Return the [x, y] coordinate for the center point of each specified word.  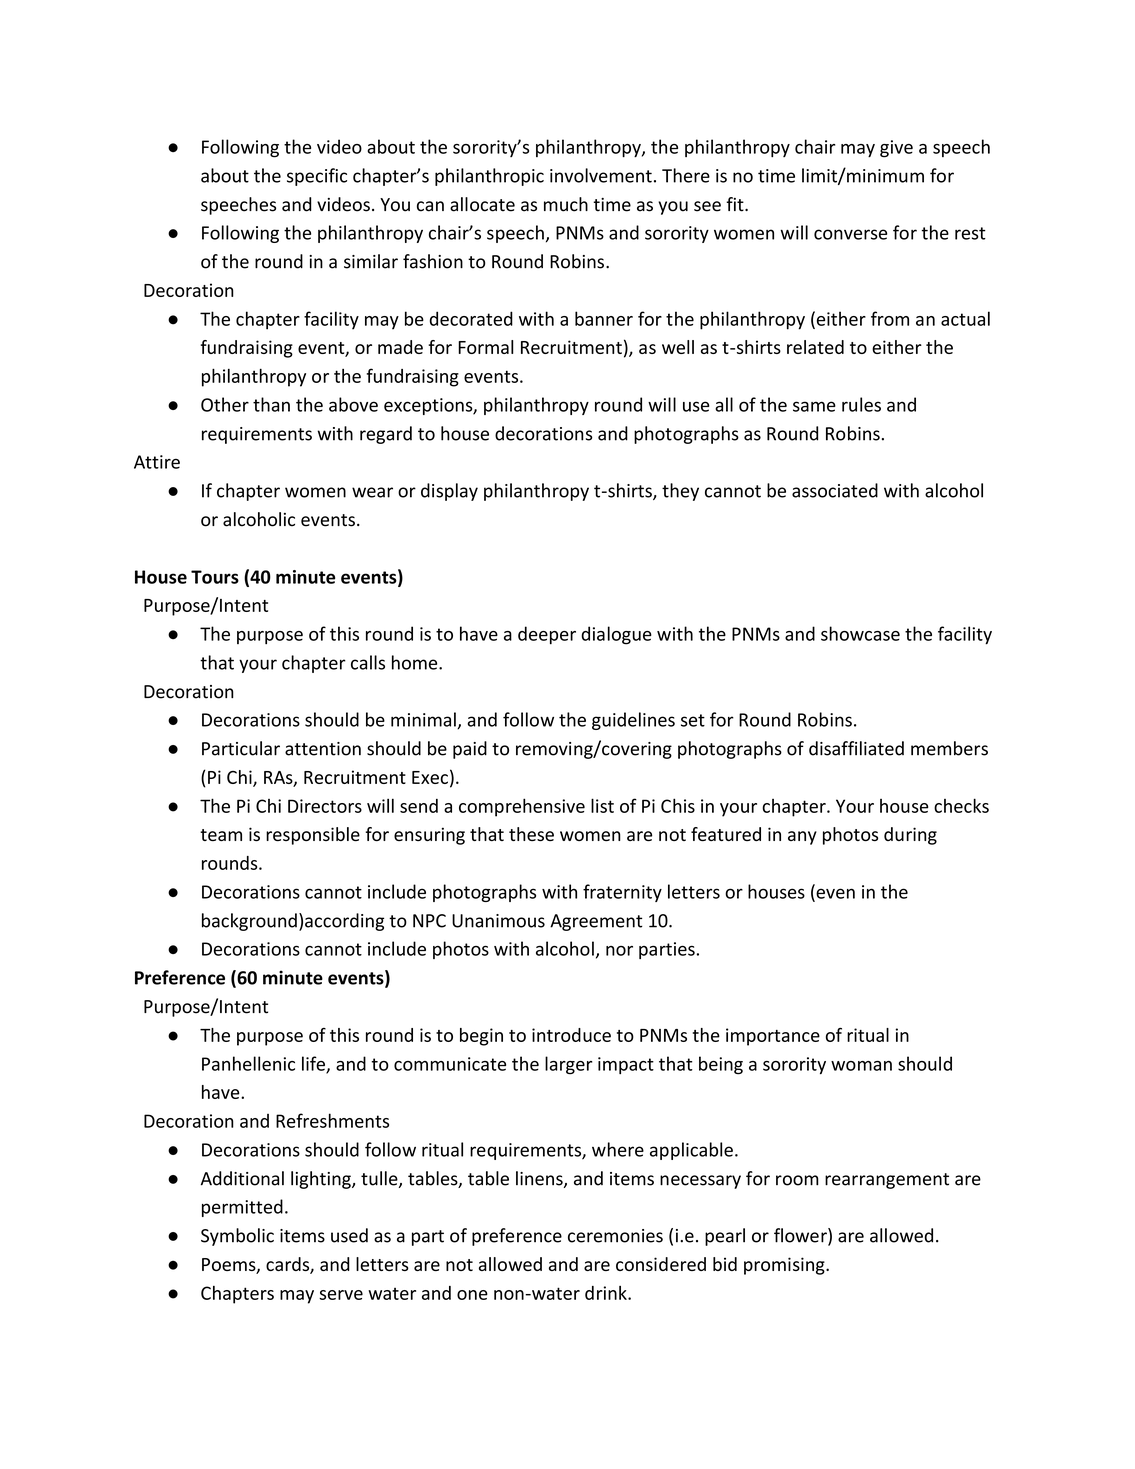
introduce [571, 1035]
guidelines [633, 721]
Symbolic [237, 1237]
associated [835, 490]
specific [317, 177]
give [896, 149]
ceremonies [615, 1236]
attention [323, 749]
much [566, 204]
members [949, 748]
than [271, 404]
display [449, 492]
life [314, 1064]
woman [861, 1066]
